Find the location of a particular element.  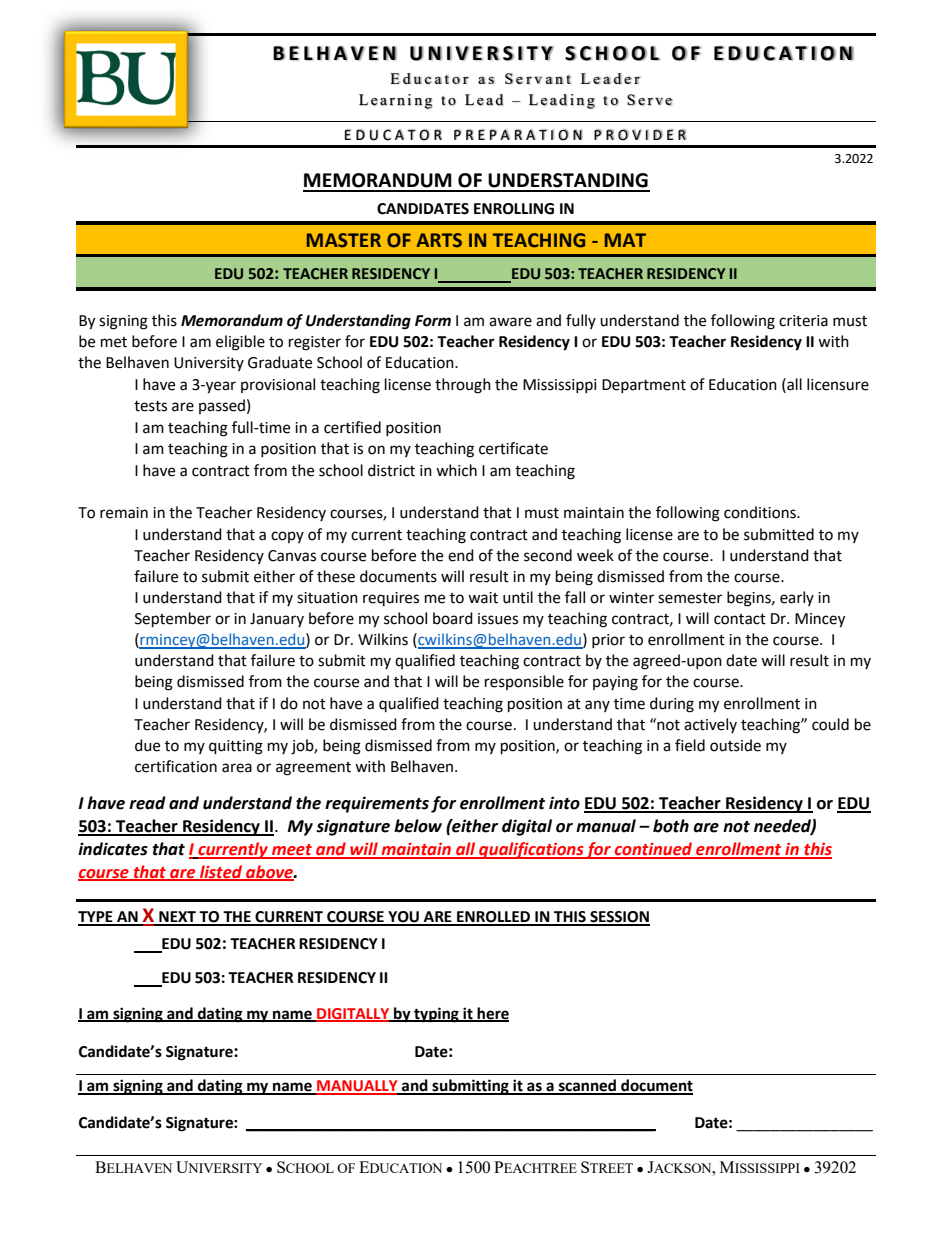

September is located at coordinates (173, 620).
